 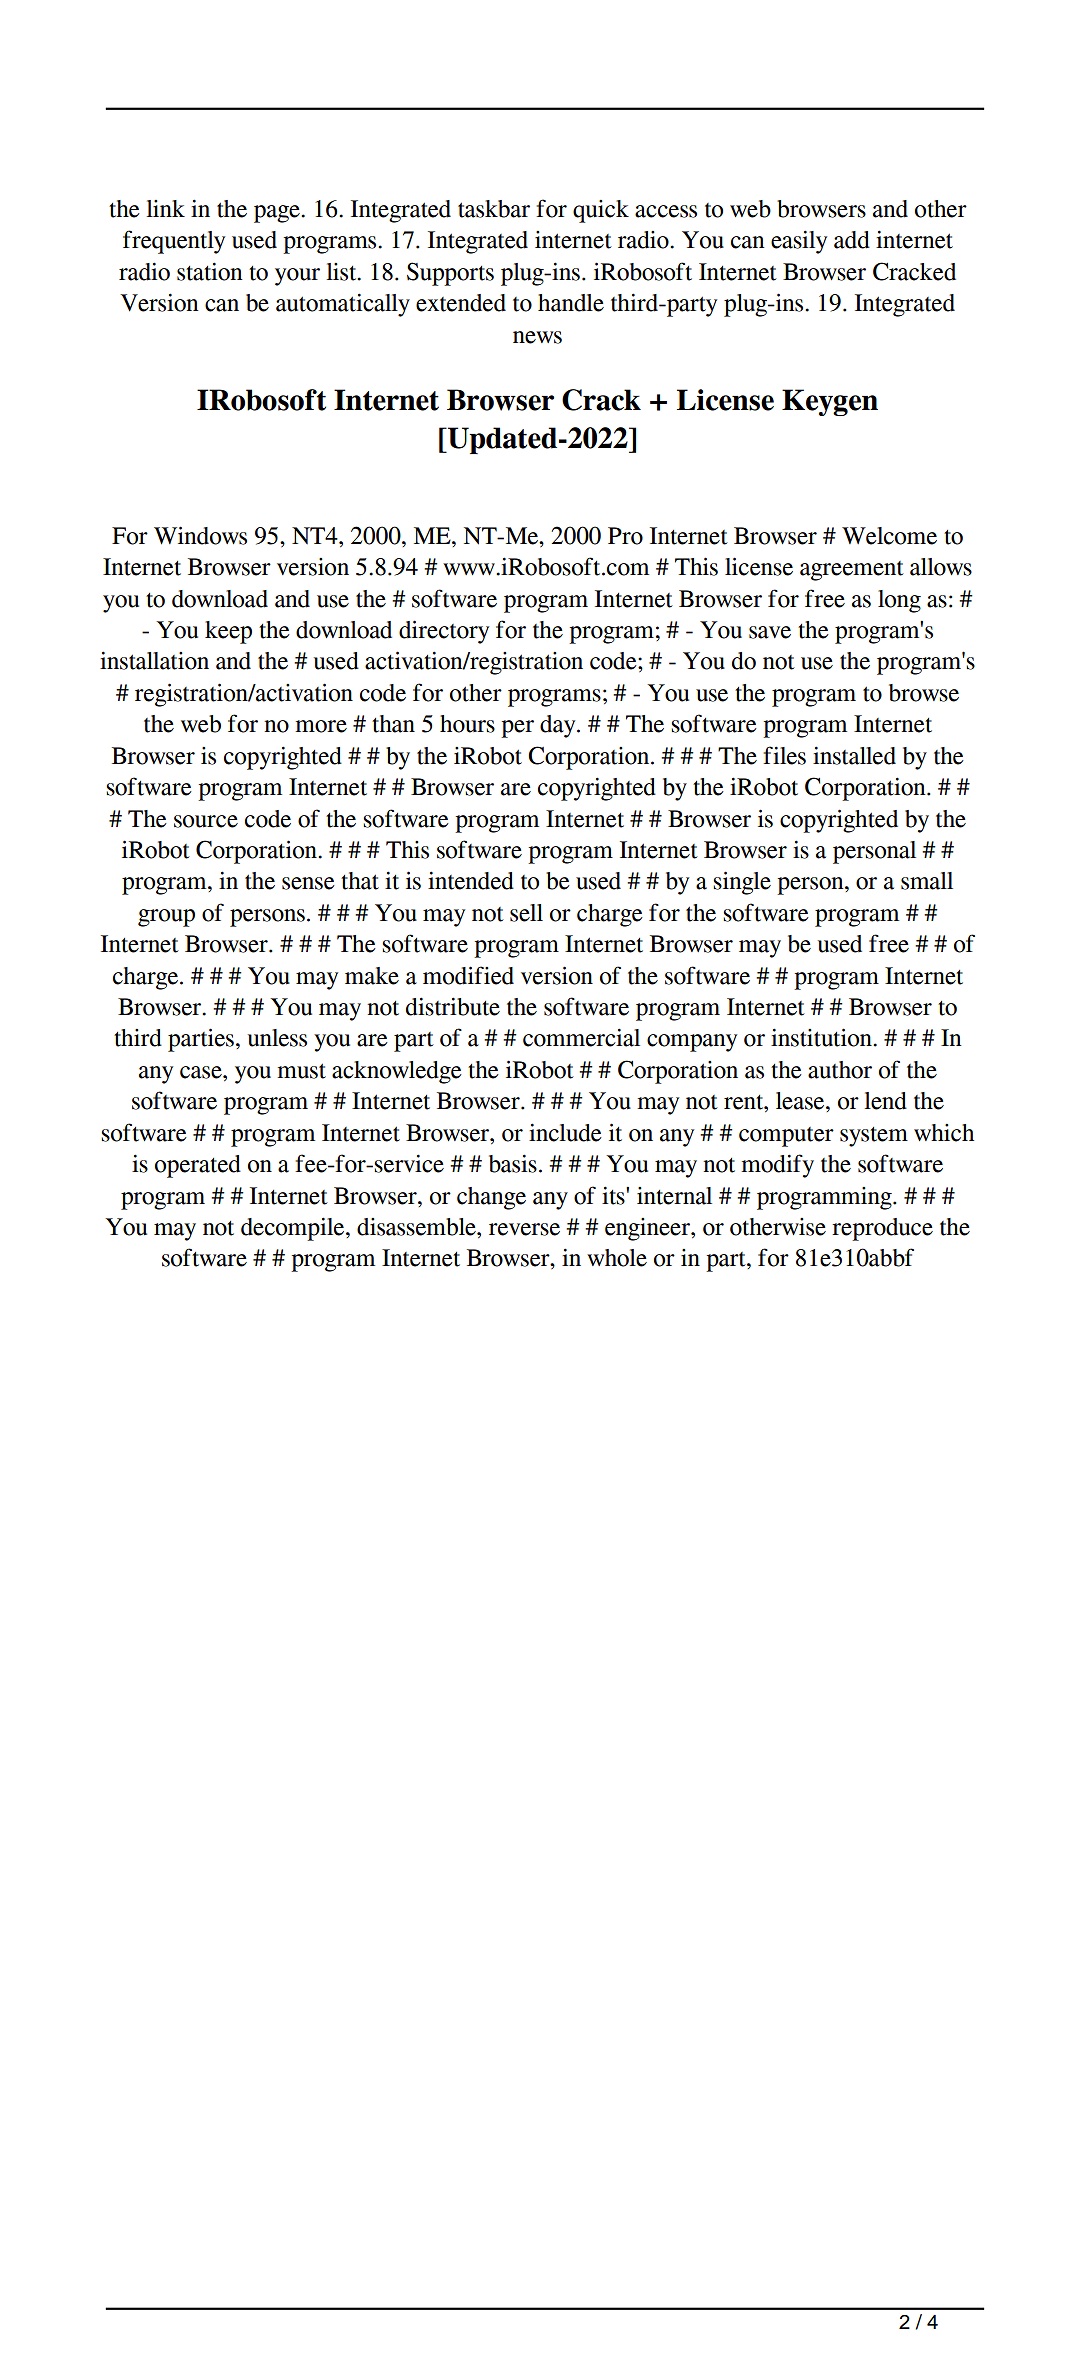 What do you see at coordinates (537, 337) in the screenshot?
I see `news` at bounding box center [537, 337].
